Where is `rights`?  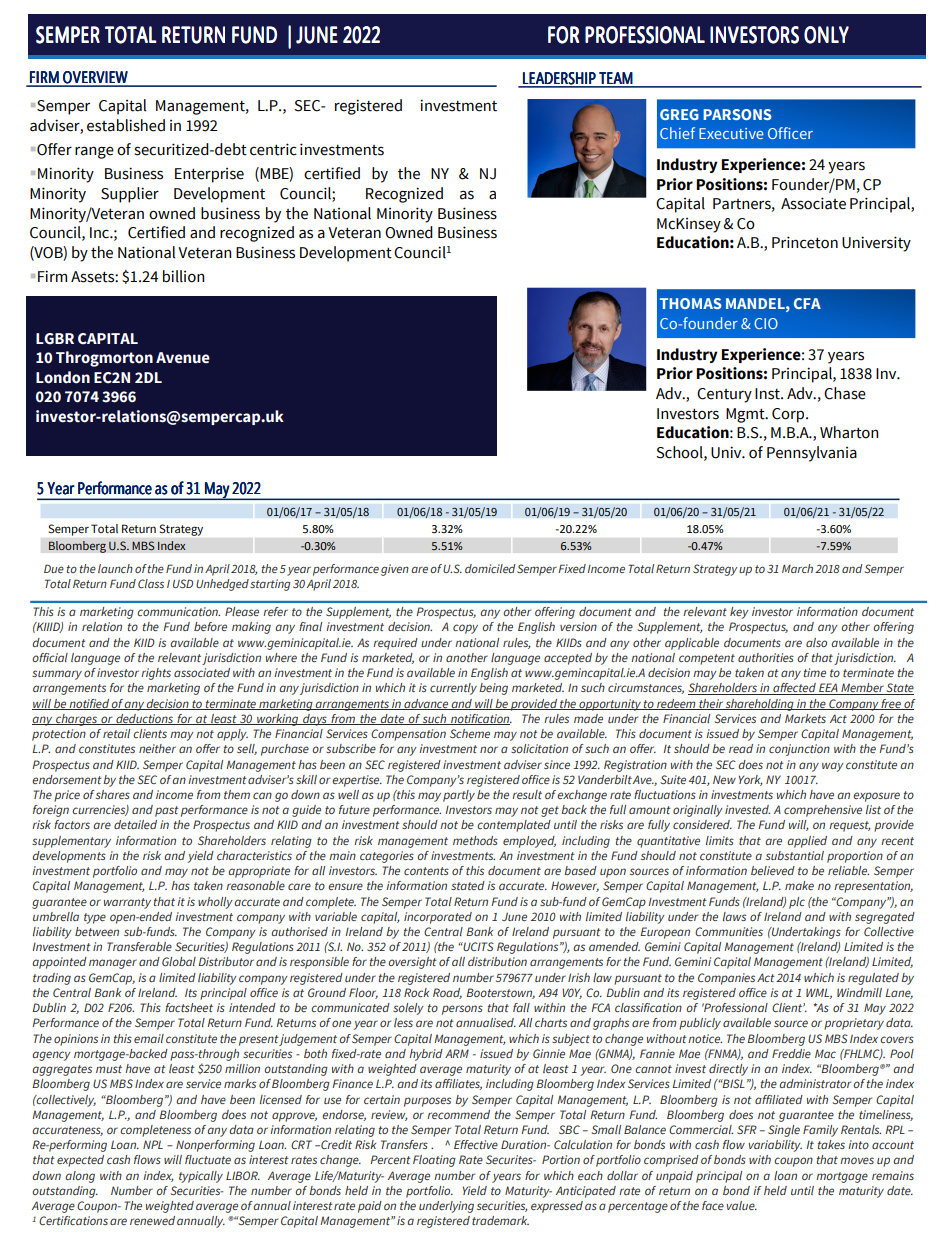 rights is located at coordinates (156, 674).
